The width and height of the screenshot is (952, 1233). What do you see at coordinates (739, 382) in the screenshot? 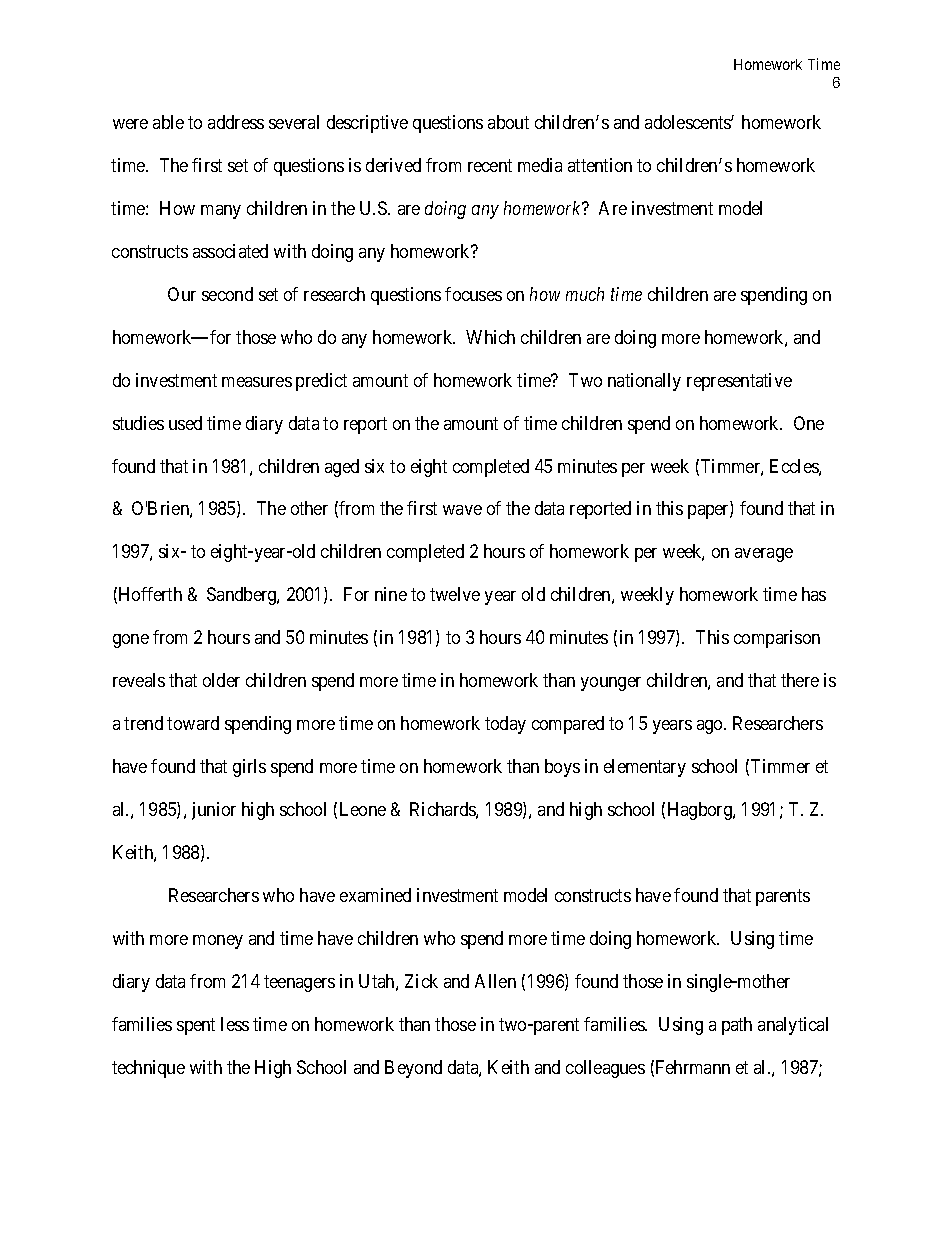
I see `representative` at bounding box center [739, 382].
